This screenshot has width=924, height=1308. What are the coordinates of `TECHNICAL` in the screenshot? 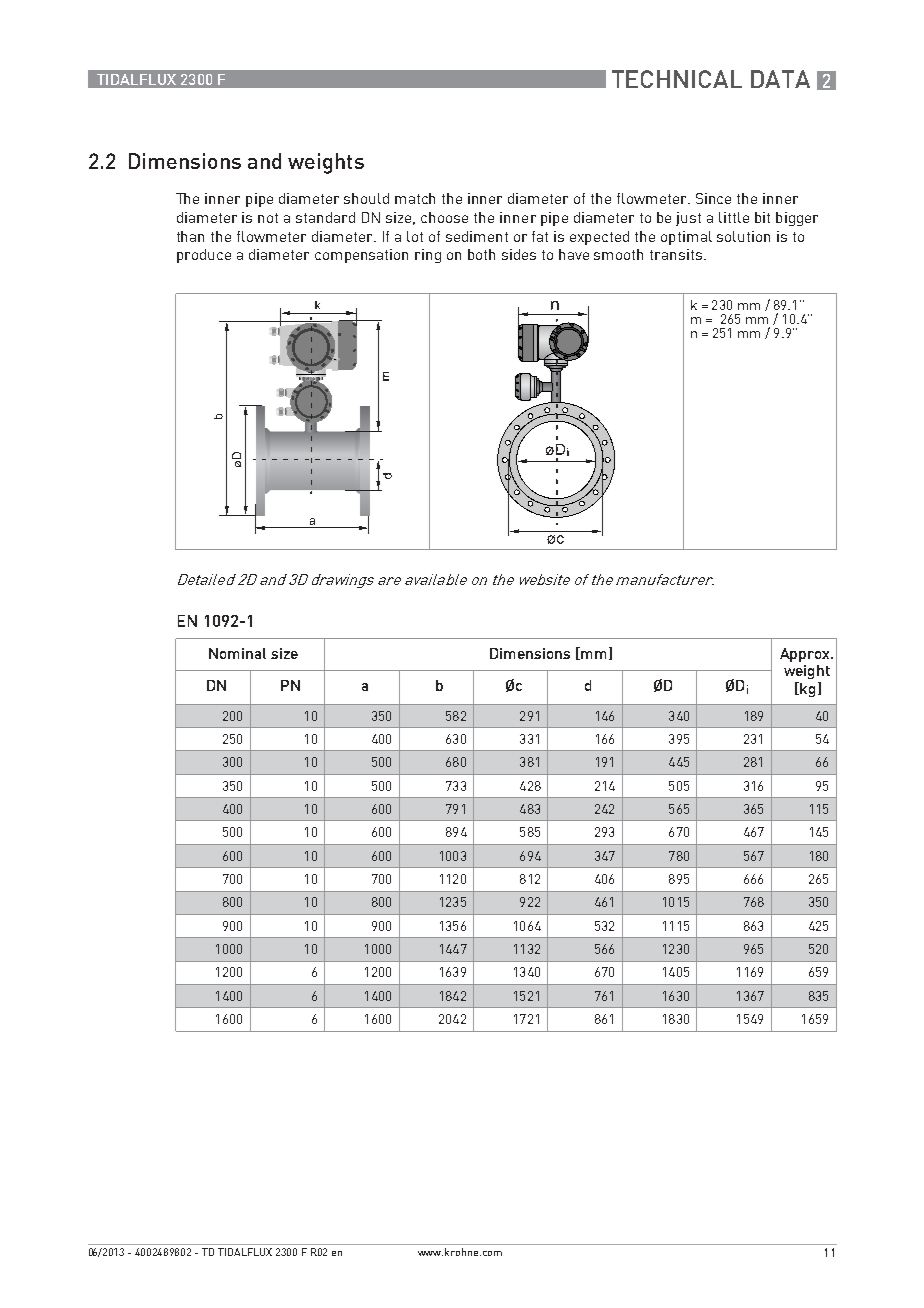 It's located at (677, 79).
